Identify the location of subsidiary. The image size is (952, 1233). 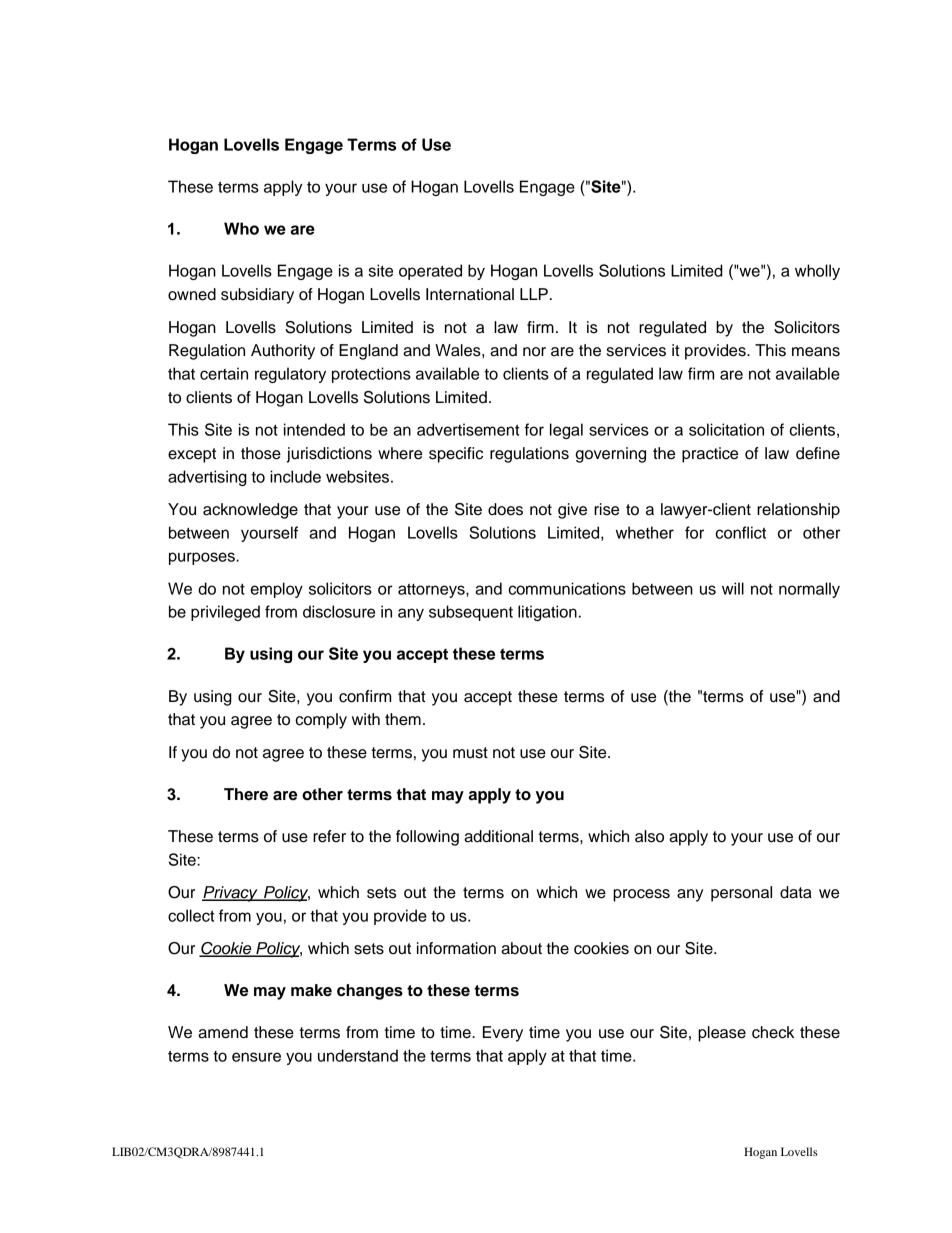
(257, 296).
